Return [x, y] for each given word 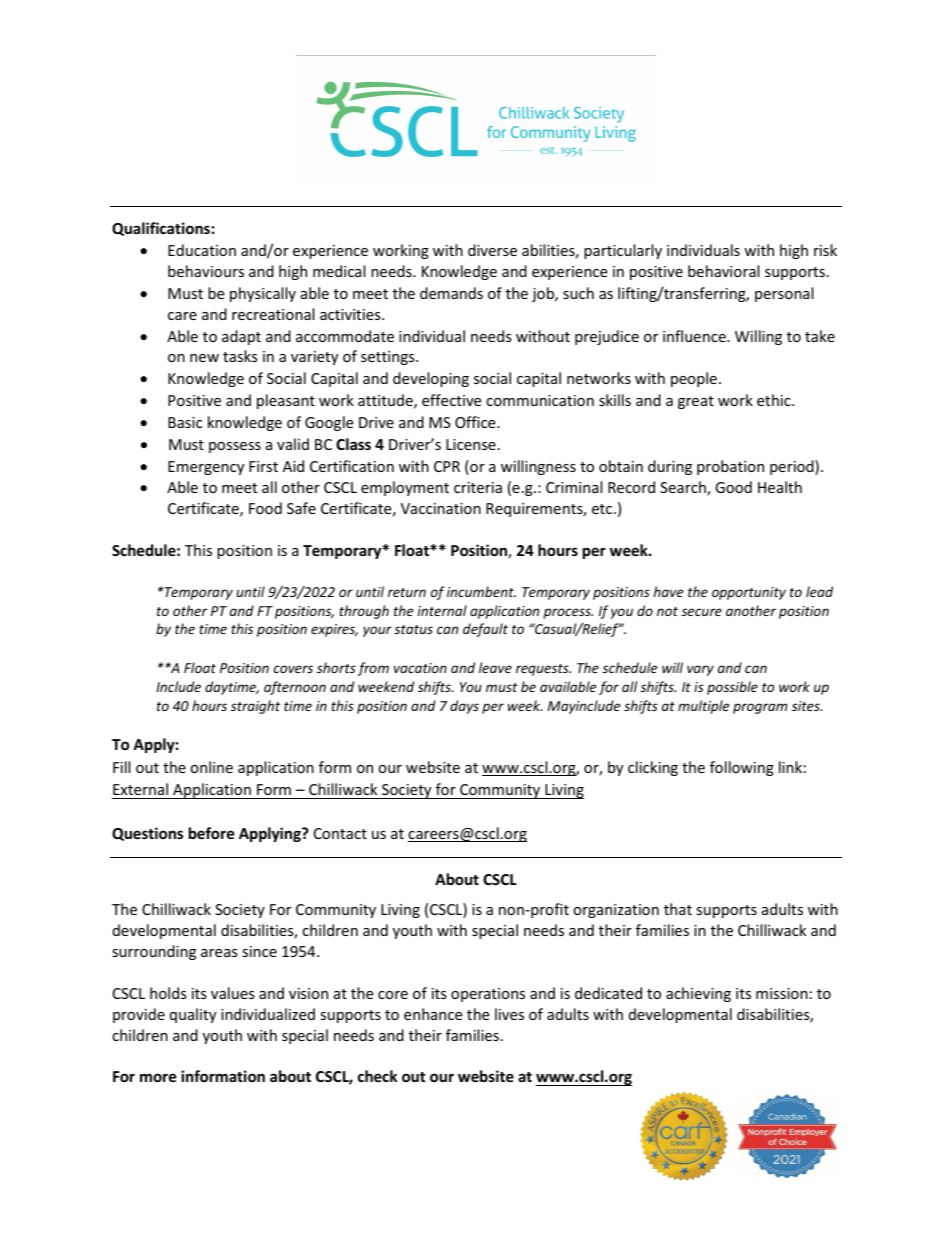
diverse [492, 250]
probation [730, 467]
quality [193, 1015]
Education [202, 250]
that [678, 909]
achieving [698, 994]
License [471, 444]
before [212, 833]
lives [509, 1014]
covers [293, 669]
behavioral [723, 271]
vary [700, 670]
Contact [340, 833]
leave [495, 667]
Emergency [206, 468]
